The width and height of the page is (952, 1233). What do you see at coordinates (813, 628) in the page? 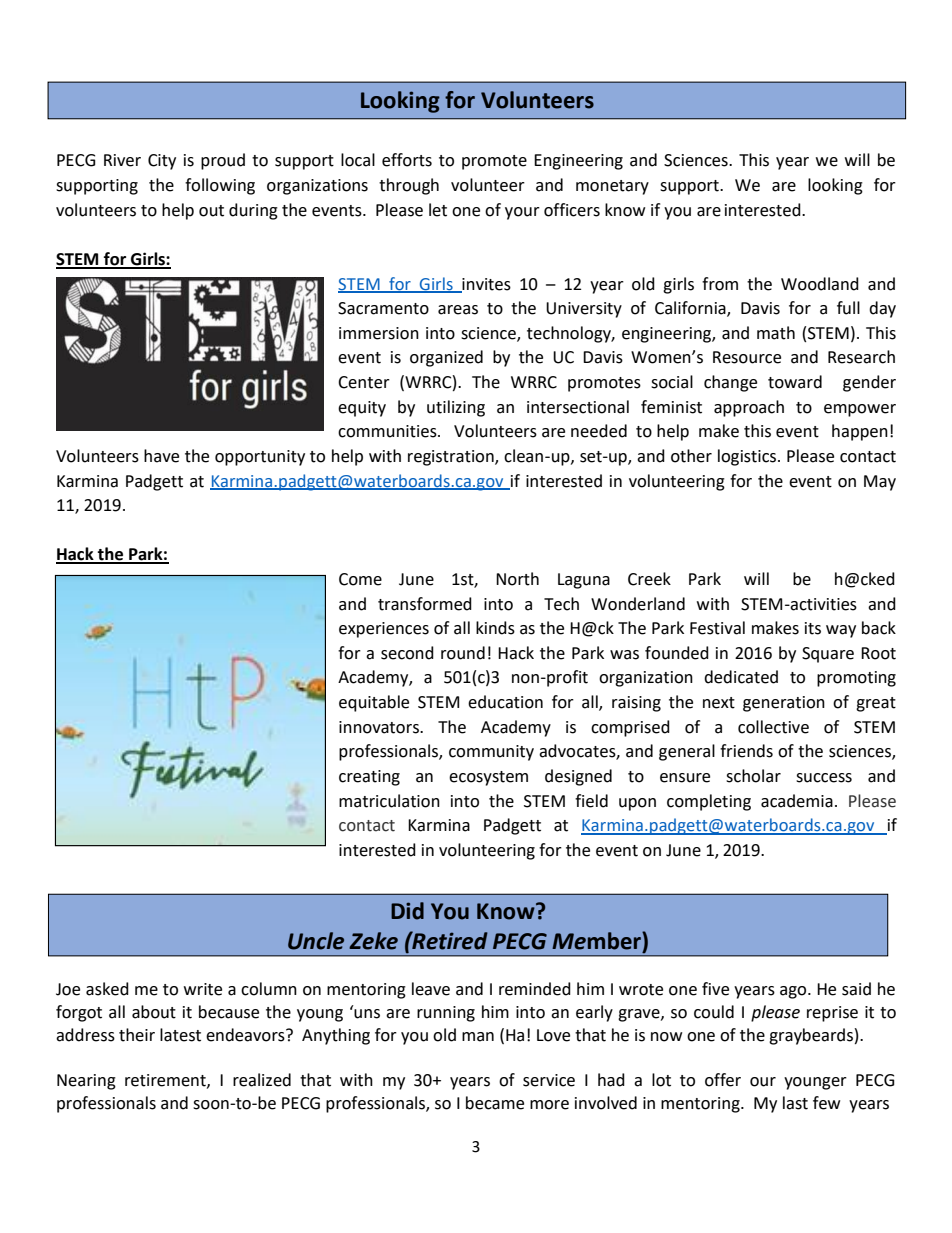
I see `its` at bounding box center [813, 628].
